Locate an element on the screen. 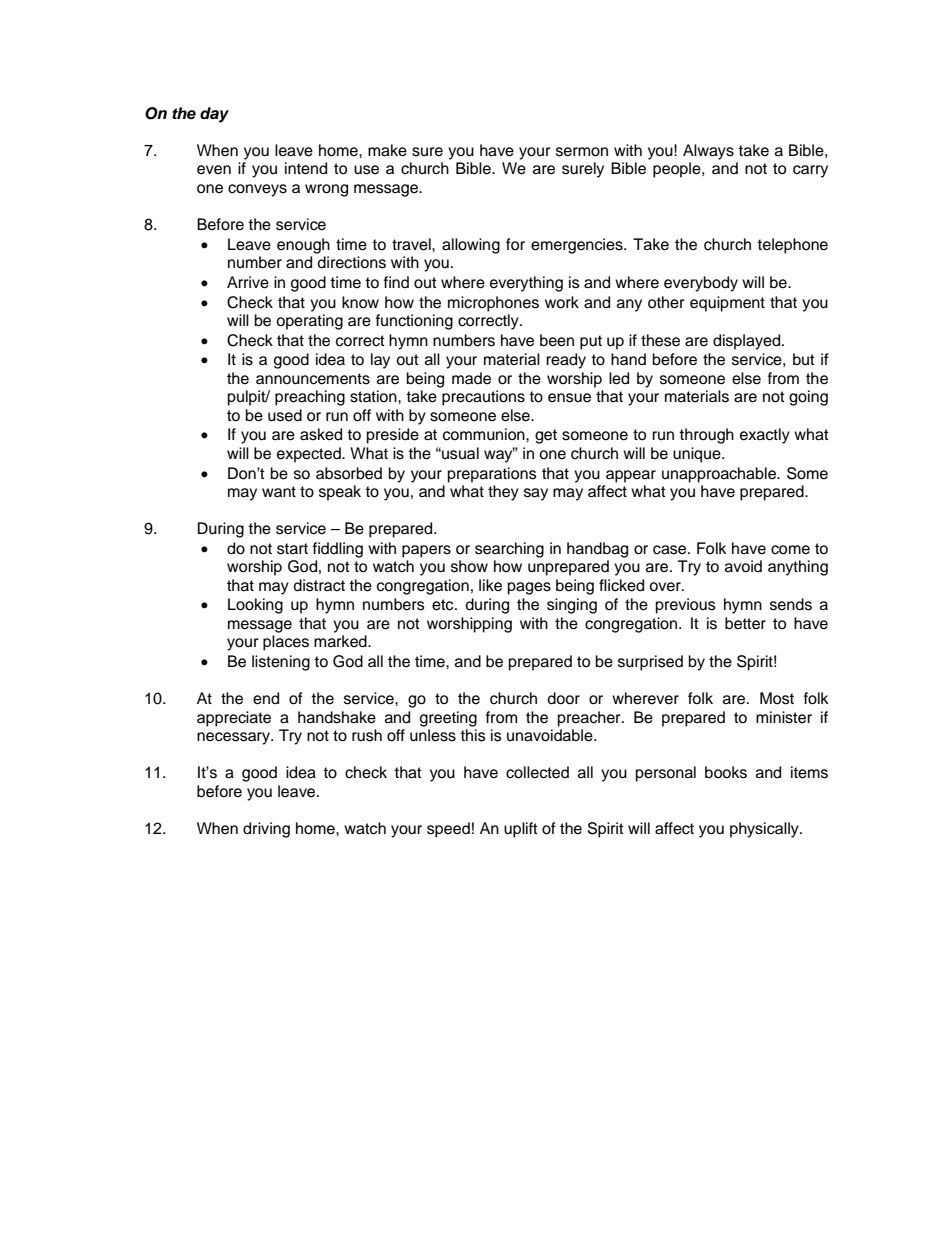 The height and width of the screenshot is (1233, 952). sermon is located at coordinates (582, 152).
